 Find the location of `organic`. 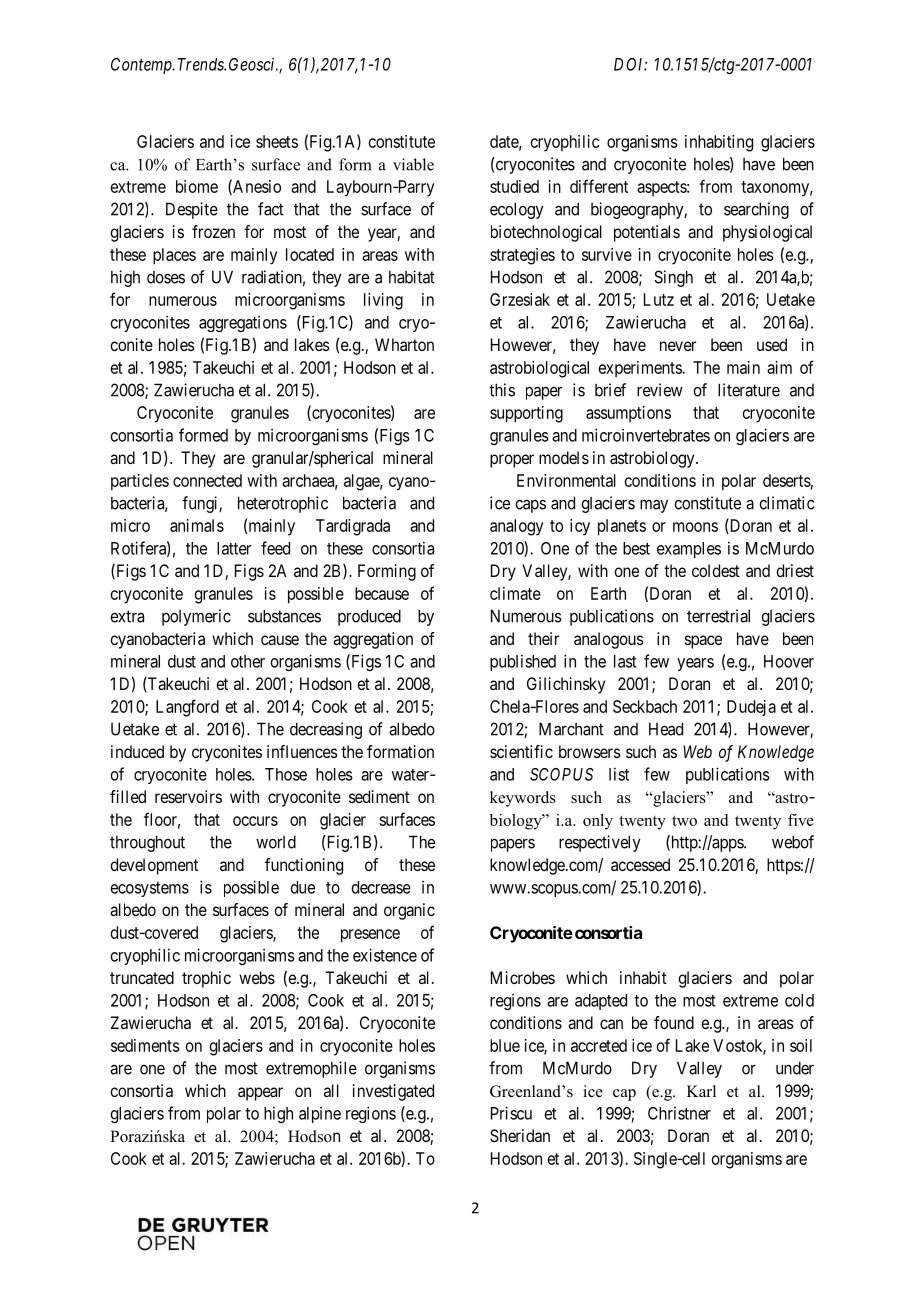

organic is located at coordinates (409, 911).
